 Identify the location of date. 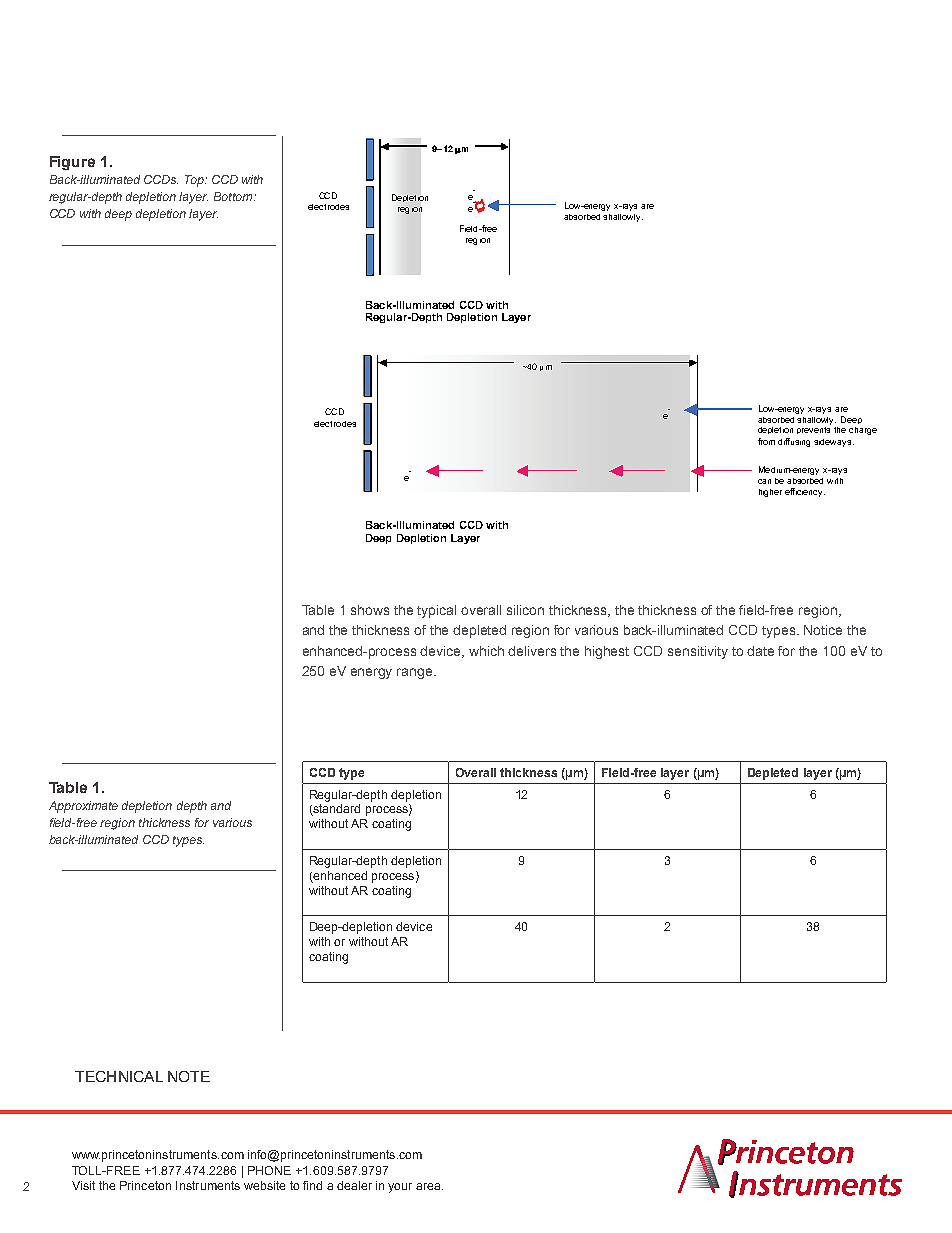
(760, 651).
